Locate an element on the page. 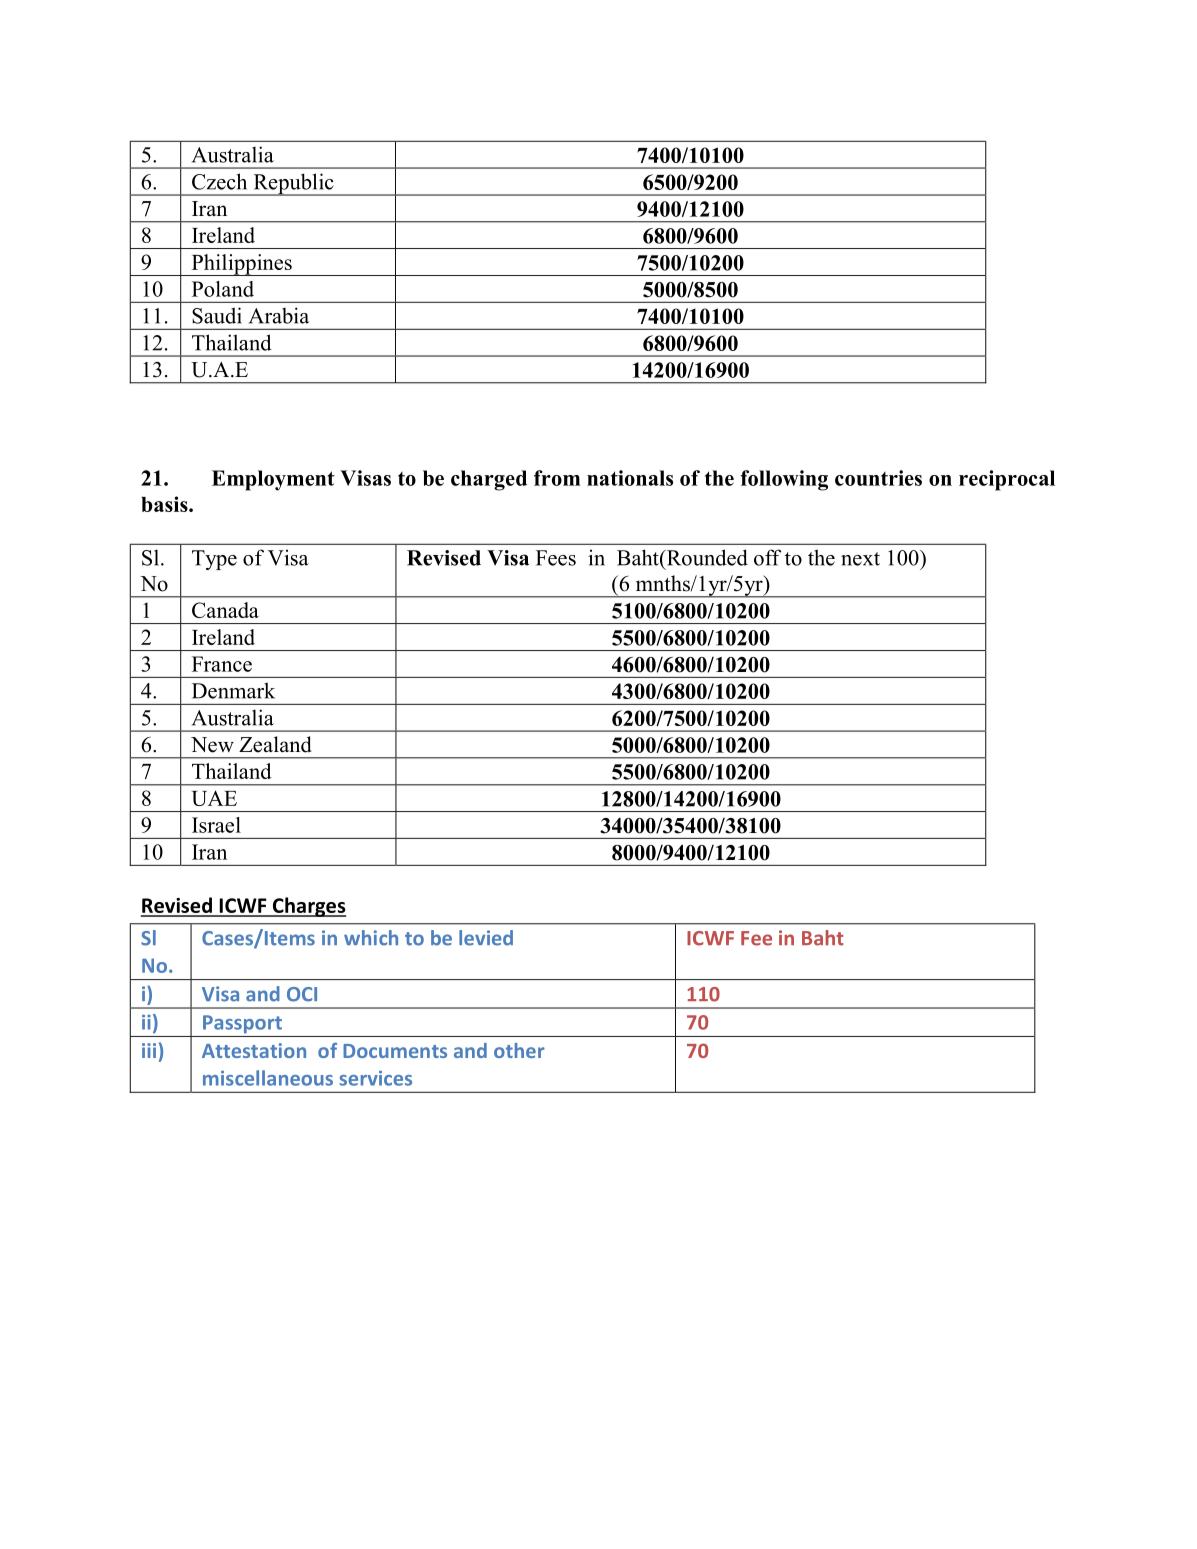  Fees is located at coordinates (556, 558).
